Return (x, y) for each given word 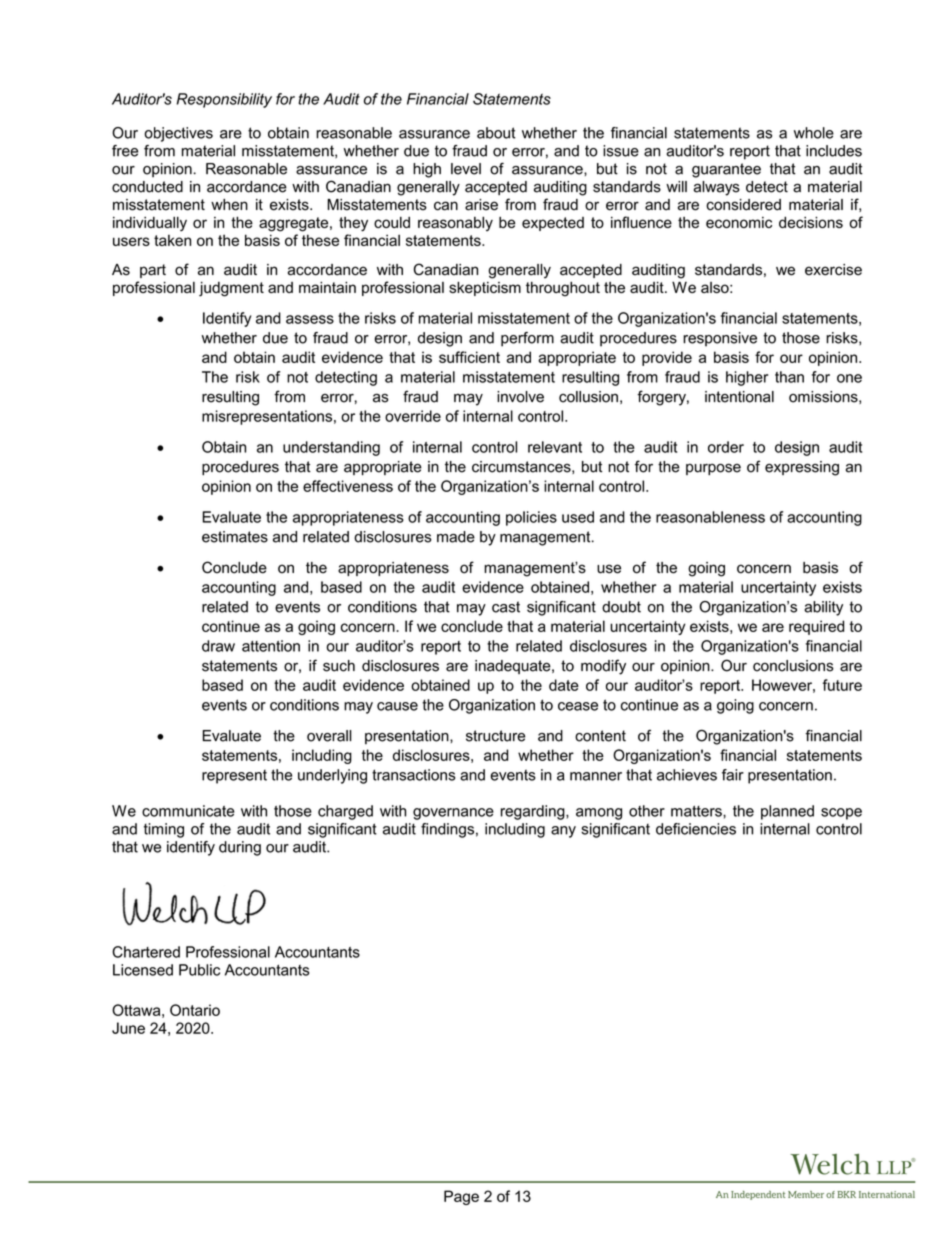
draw (218, 646)
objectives (179, 134)
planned (787, 812)
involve (520, 397)
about (496, 133)
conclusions (793, 666)
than (789, 377)
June (128, 1028)
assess (310, 319)
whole (814, 133)
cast (506, 607)
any (563, 832)
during (240, 848)
